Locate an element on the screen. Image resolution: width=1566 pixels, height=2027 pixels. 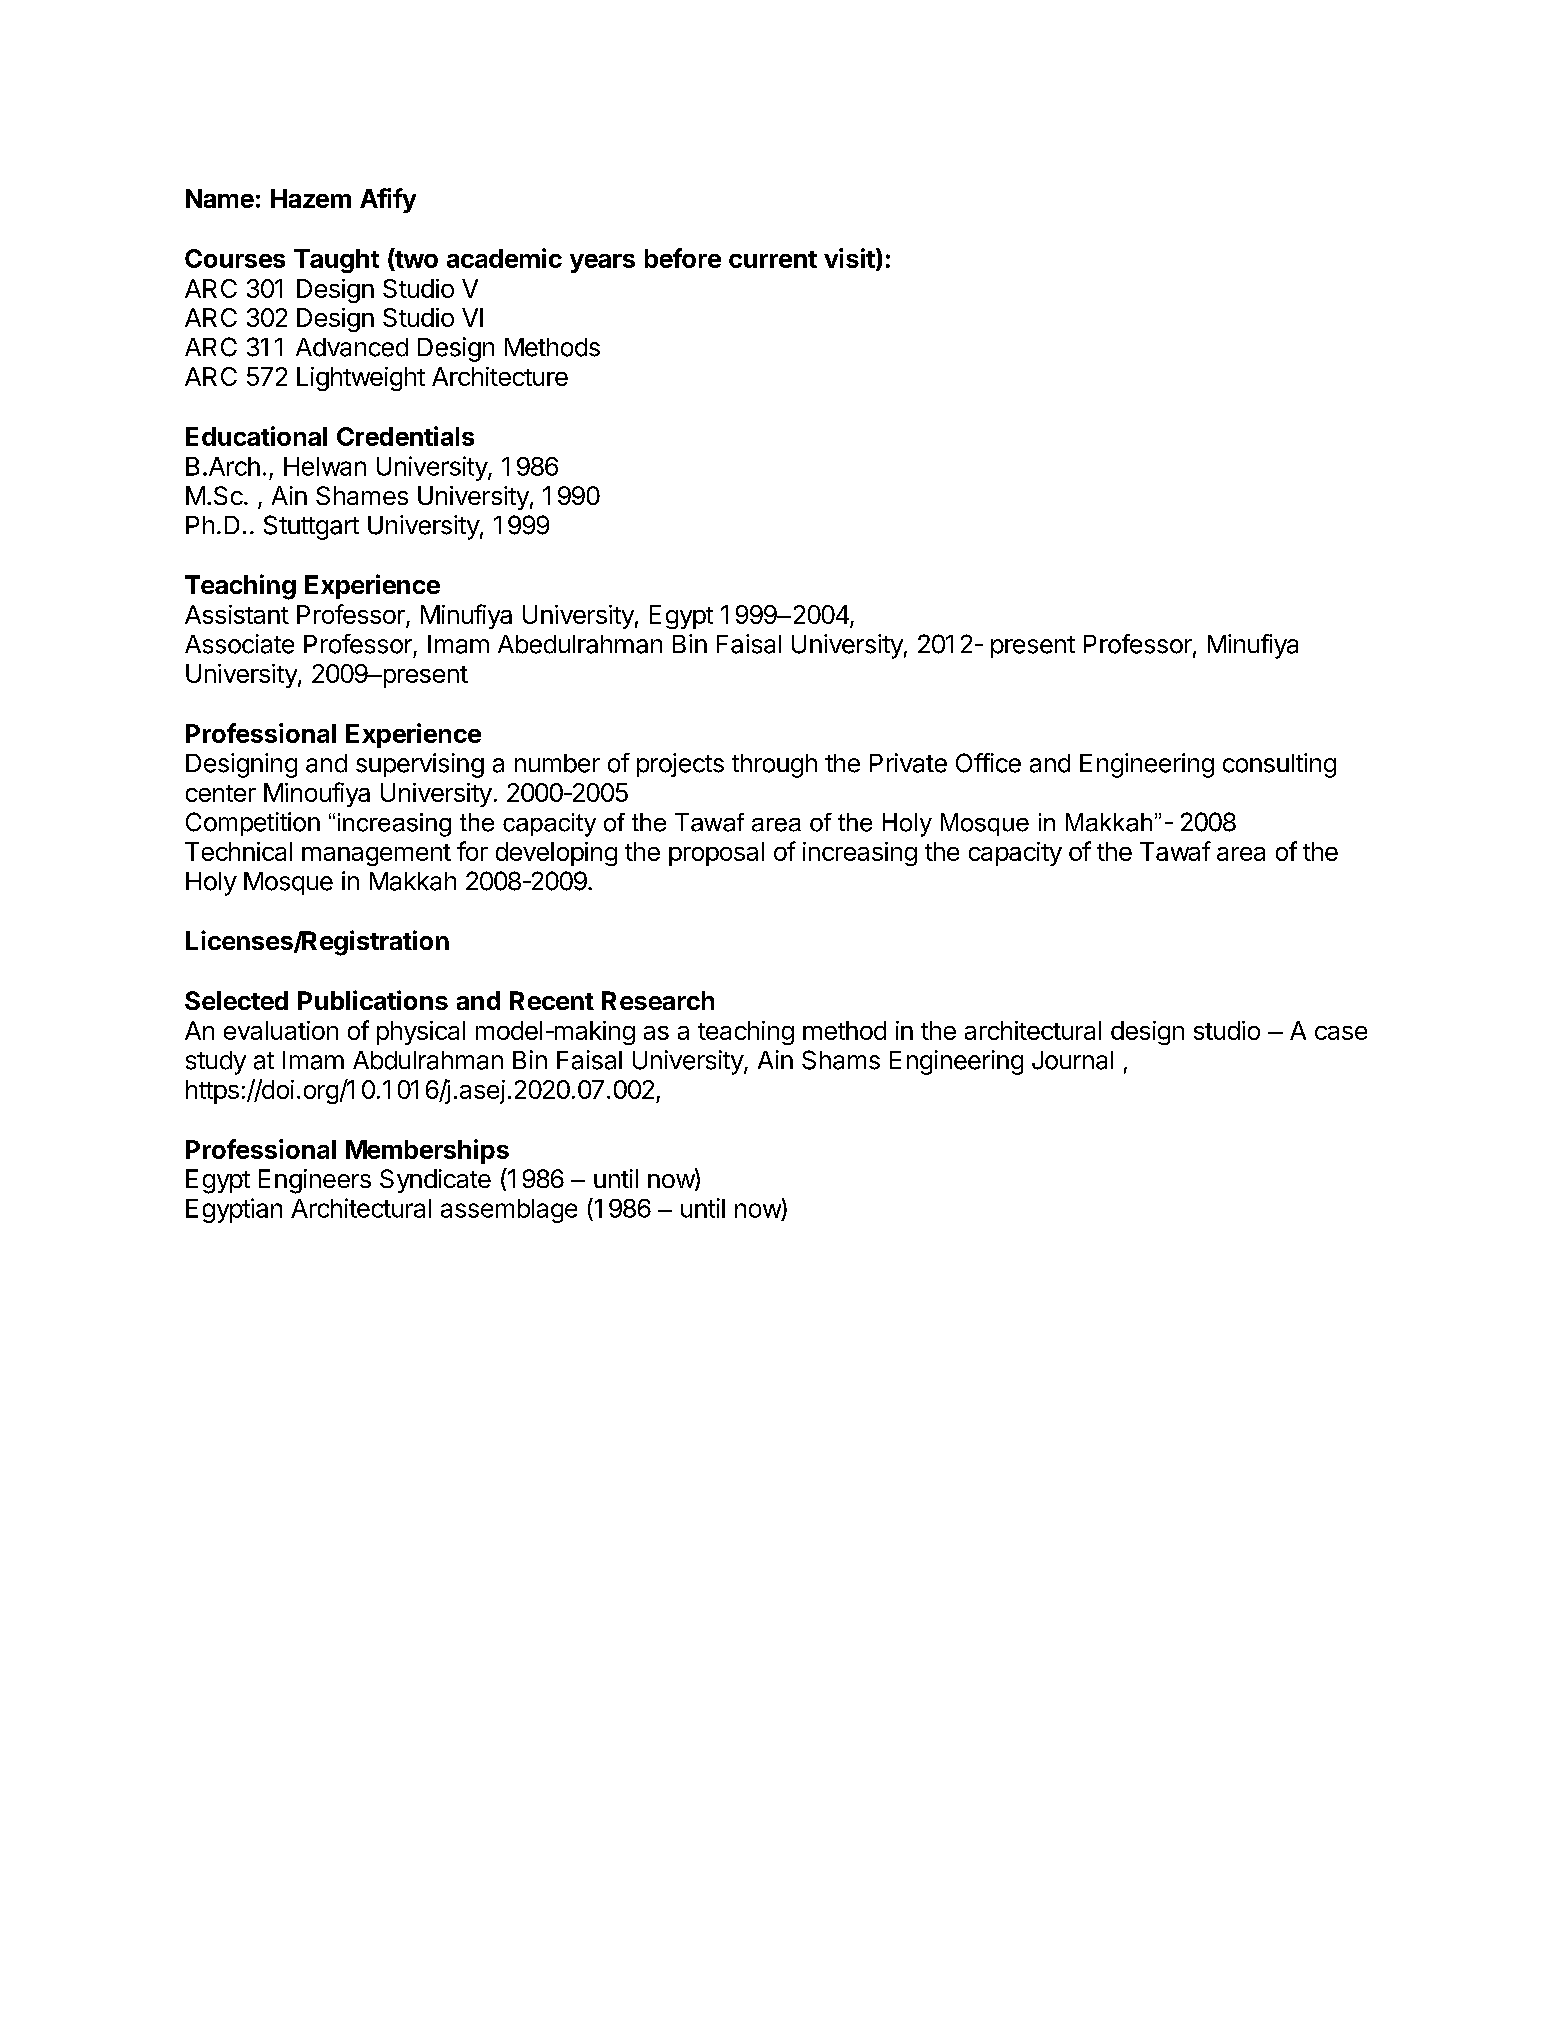
Engineers is located at coordinates (315, 1181).
